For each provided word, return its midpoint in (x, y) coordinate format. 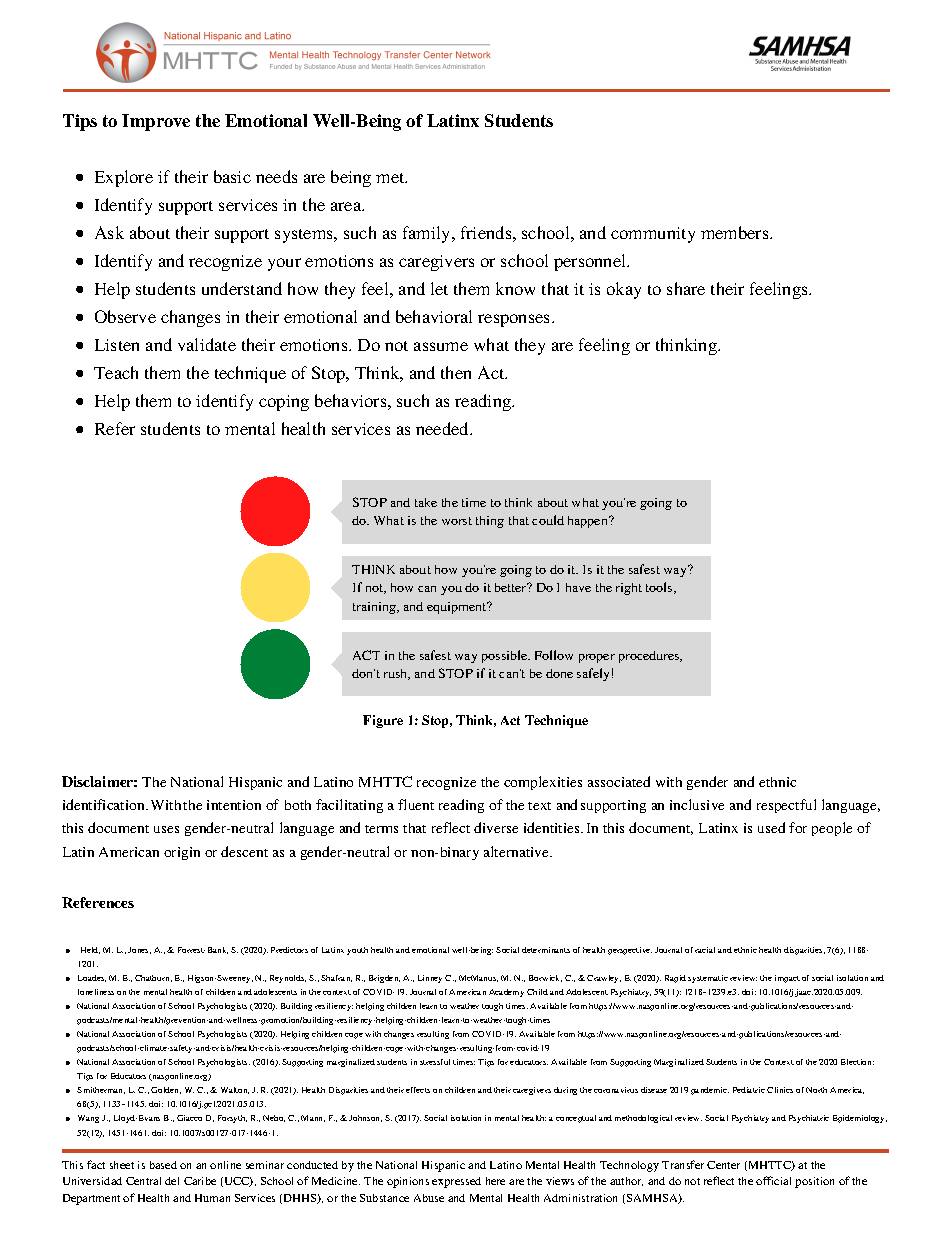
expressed (456, 1182)
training (375, 608)
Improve (156, 122)
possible (506, 656)
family (428, 234)
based (163, 1165)
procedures (650, 657)
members (736, 232)
